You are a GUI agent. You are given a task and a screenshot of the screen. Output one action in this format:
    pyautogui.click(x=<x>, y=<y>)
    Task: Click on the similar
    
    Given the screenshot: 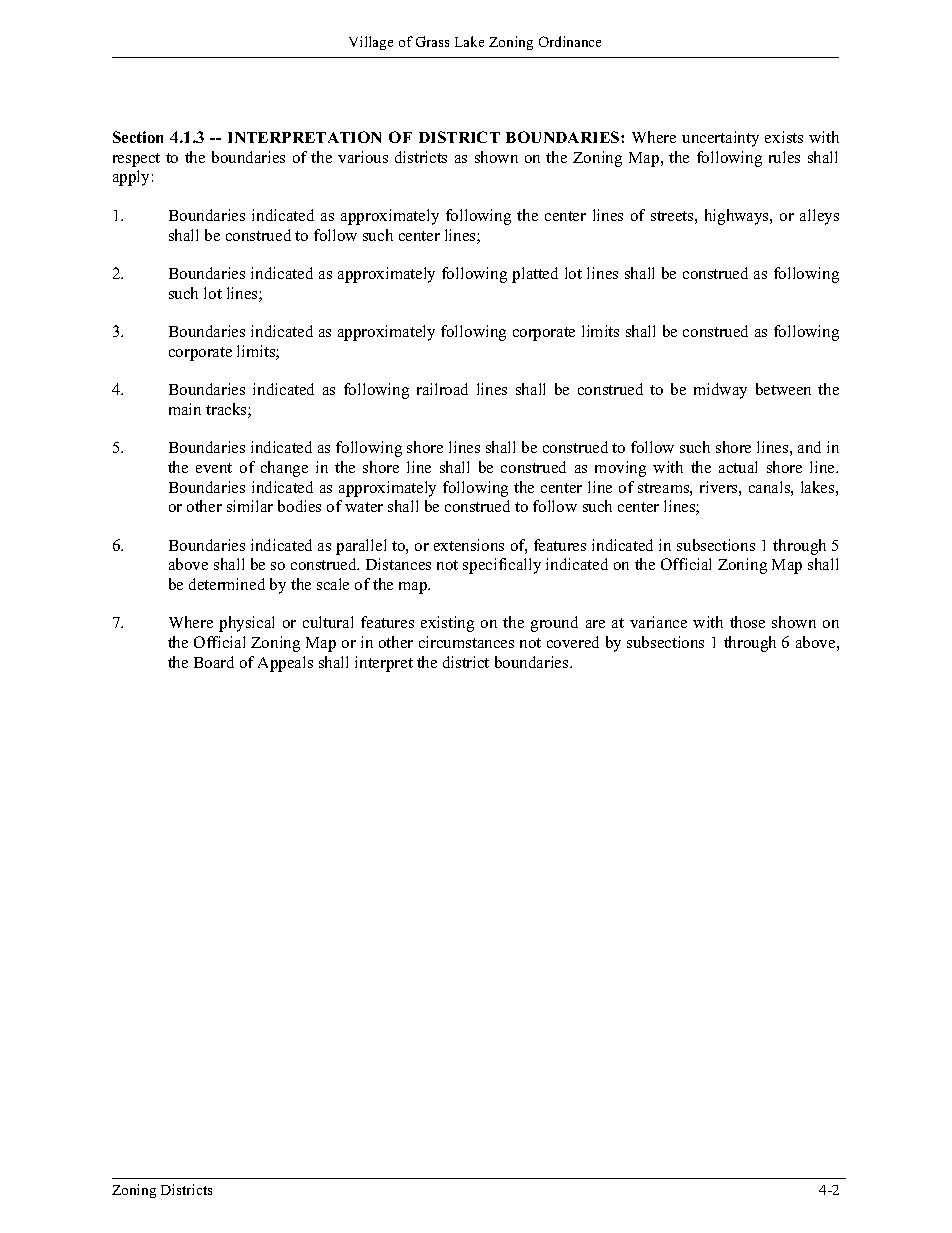 What is the action you would take?
    pyautogui.click(x=250, y=506)
